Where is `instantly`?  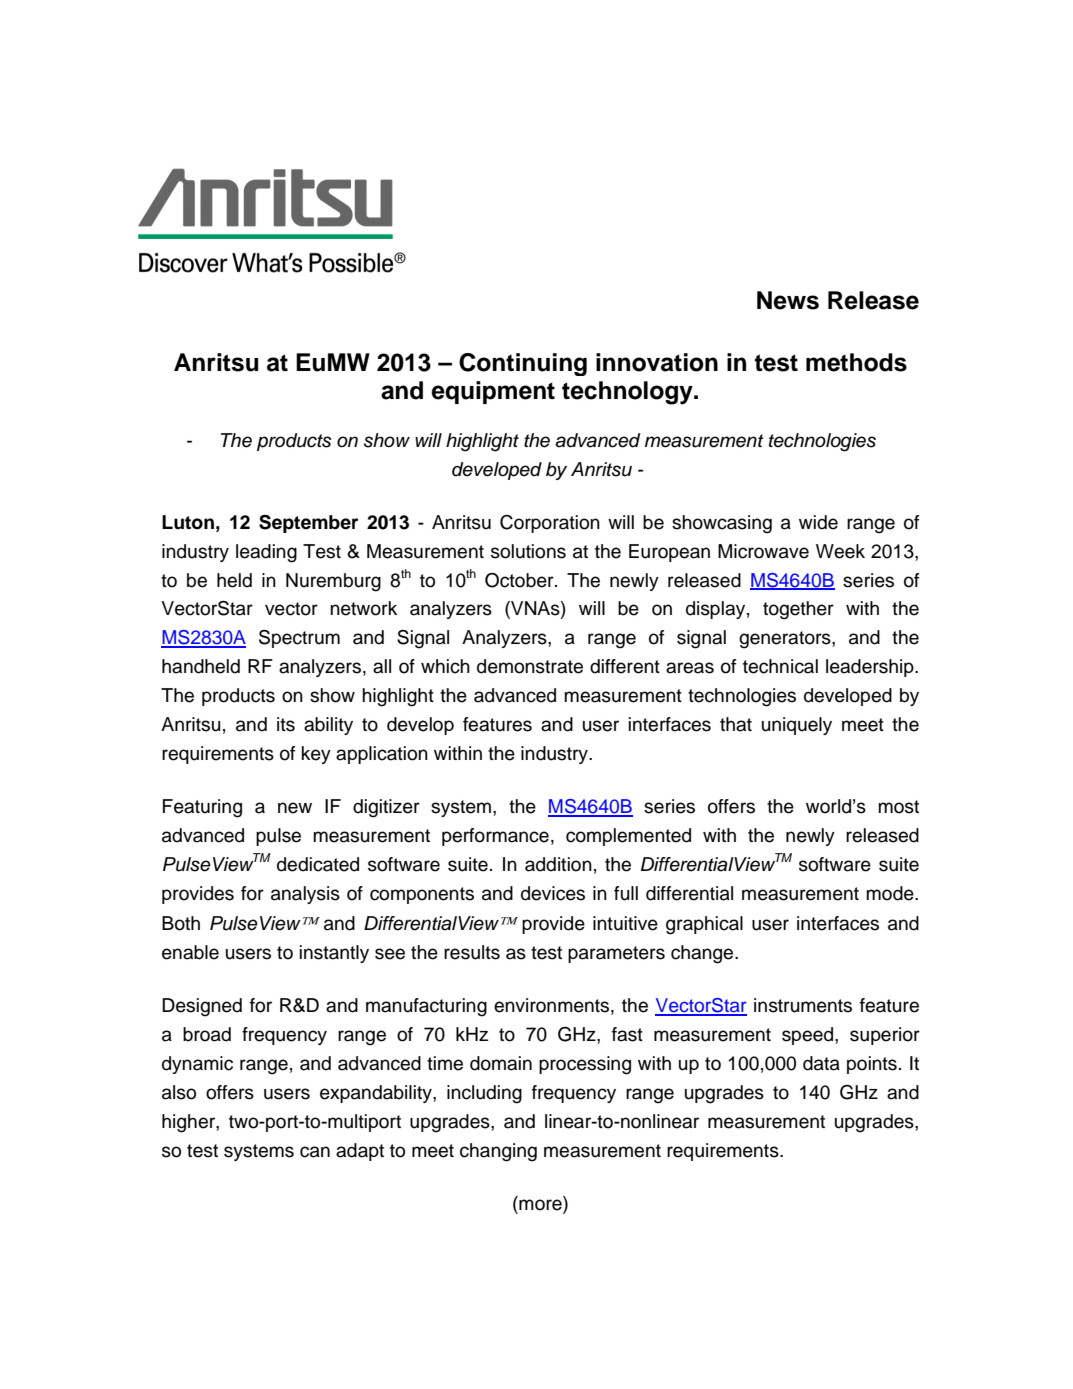 instantly is located at coordinates (334, 954).
